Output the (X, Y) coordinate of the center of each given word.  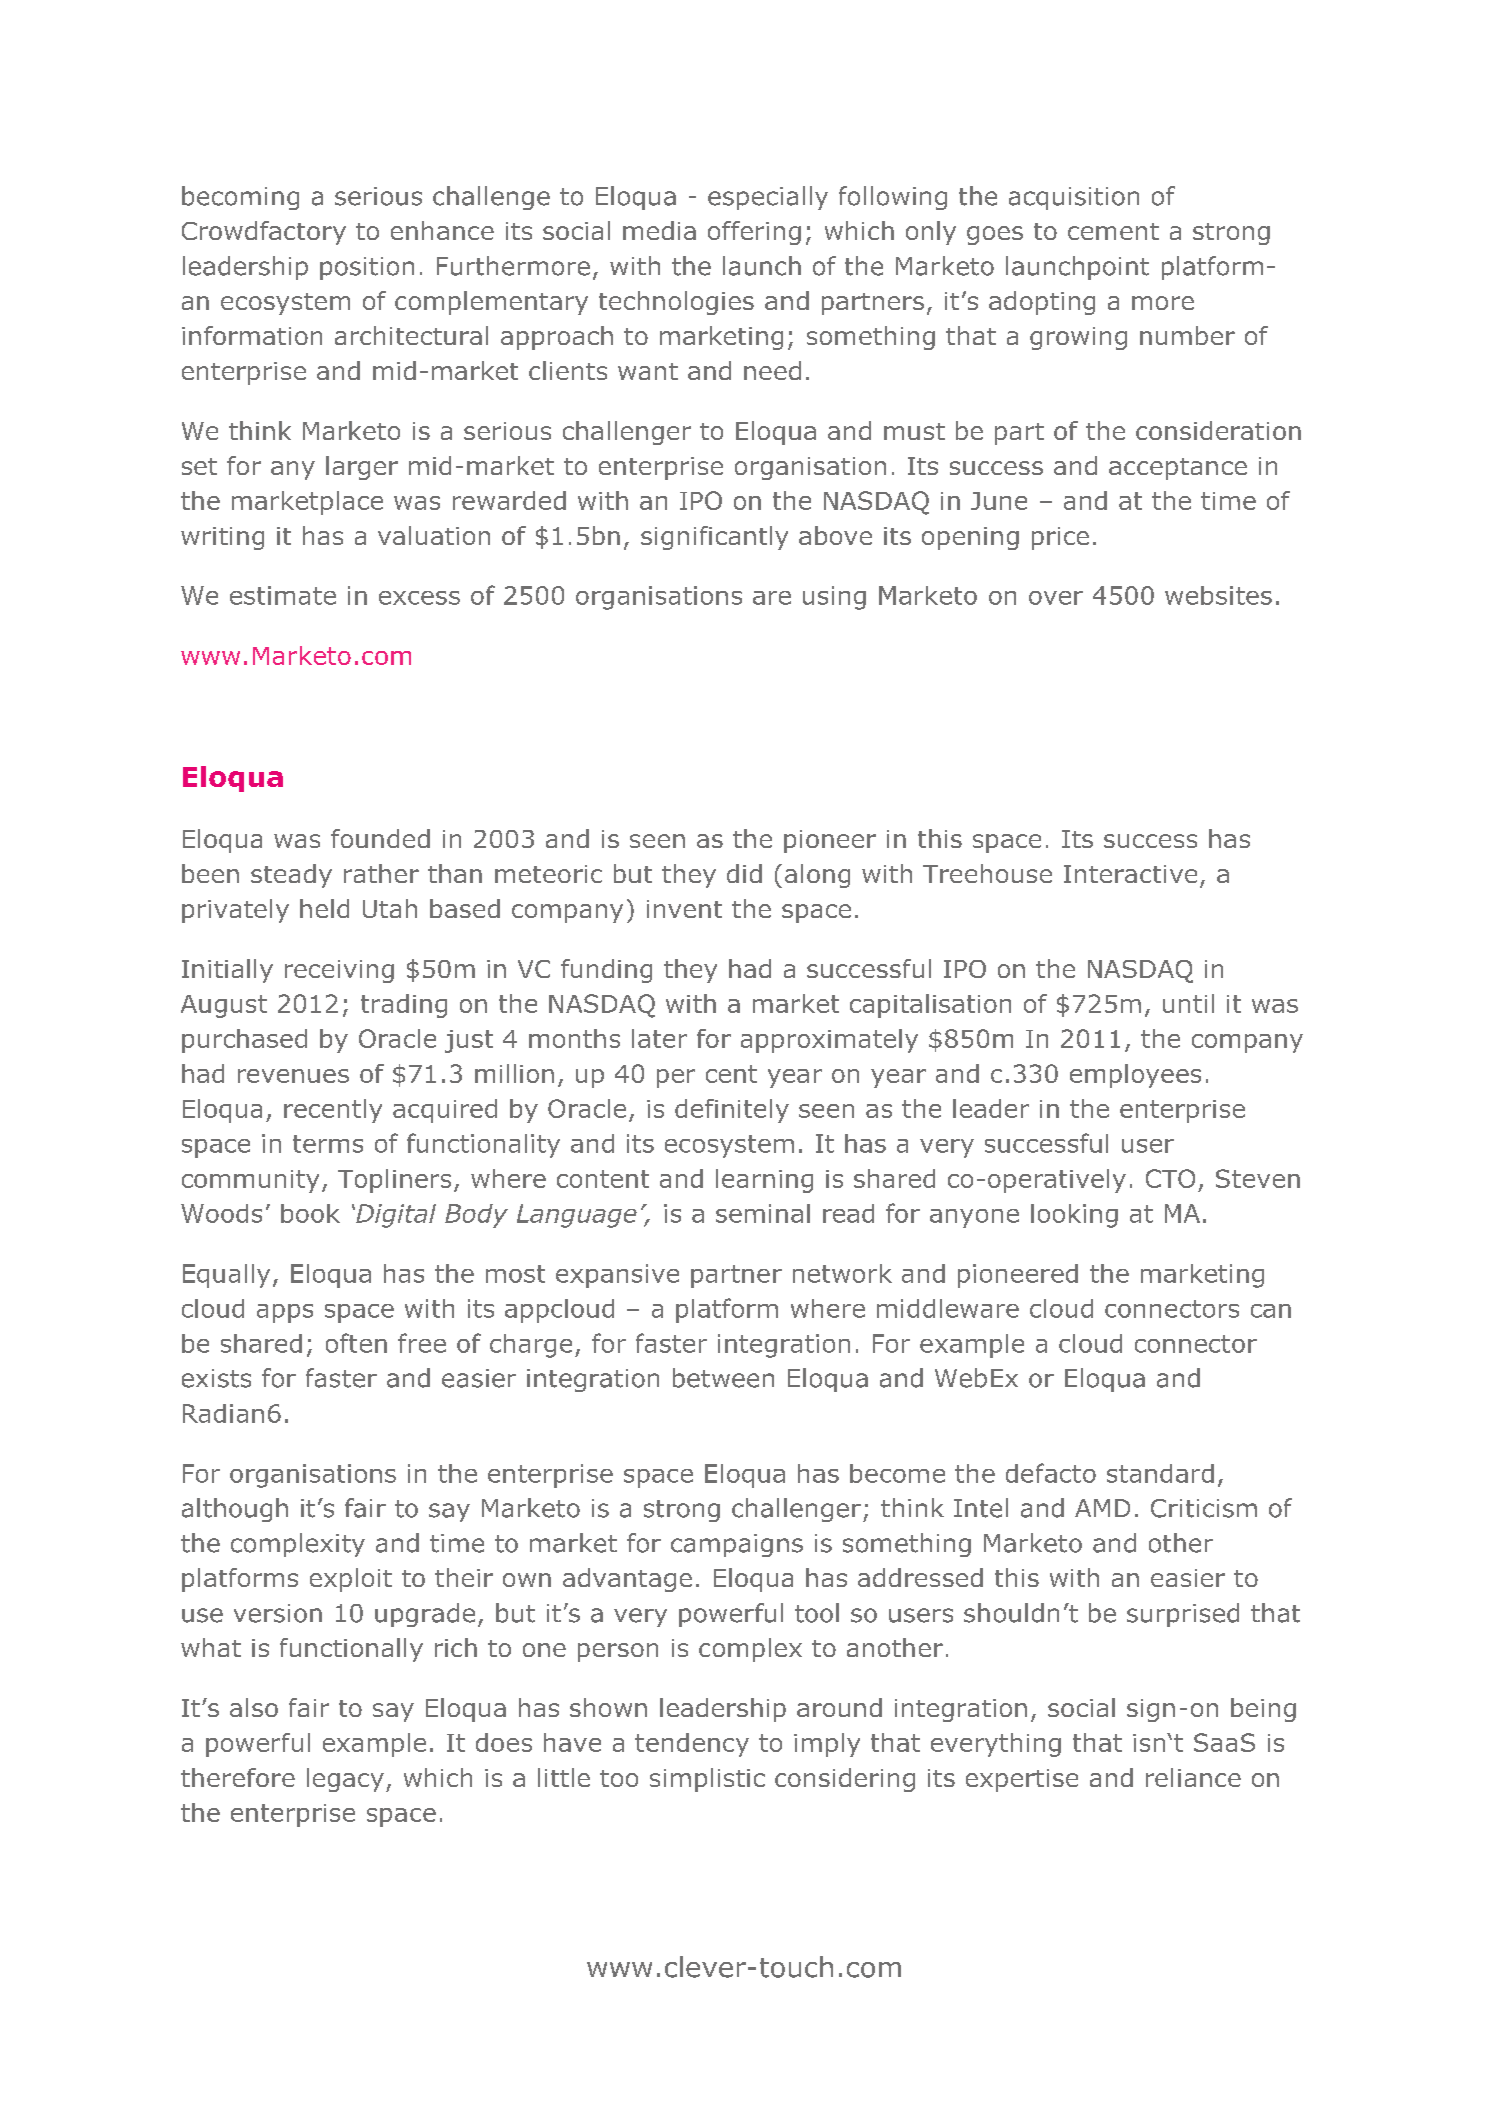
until (1188, 1003)
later (659, 1038)
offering (754, 233)
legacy (345, 1780)
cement (1113, 231)
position (367, 268)
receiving (339, 971)
